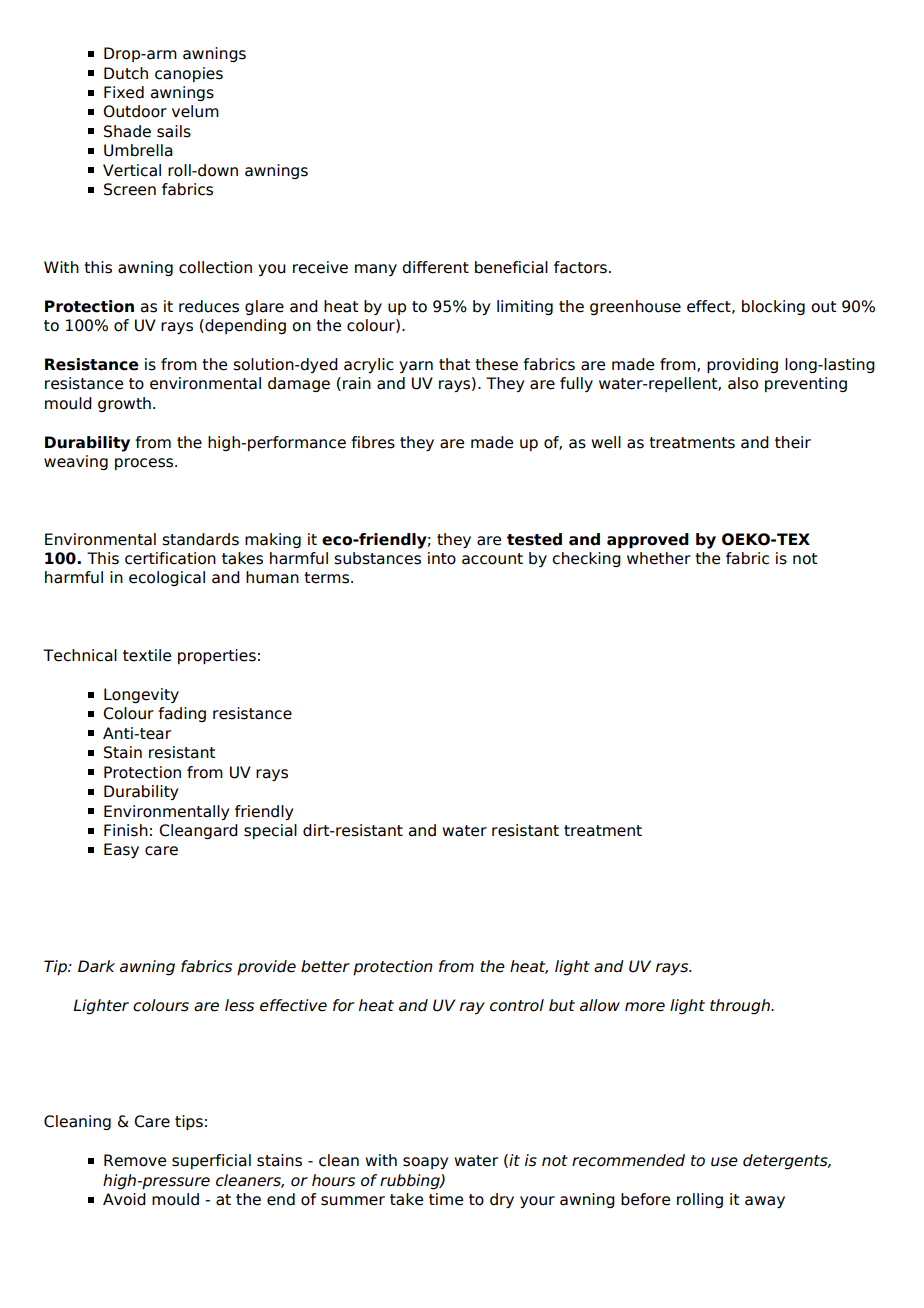 The width and height of the screenshot is (924, 1308). What do you see at coordinates (435, 267) in the screenshot?
I see `different` at bounding box center [435, 267].
